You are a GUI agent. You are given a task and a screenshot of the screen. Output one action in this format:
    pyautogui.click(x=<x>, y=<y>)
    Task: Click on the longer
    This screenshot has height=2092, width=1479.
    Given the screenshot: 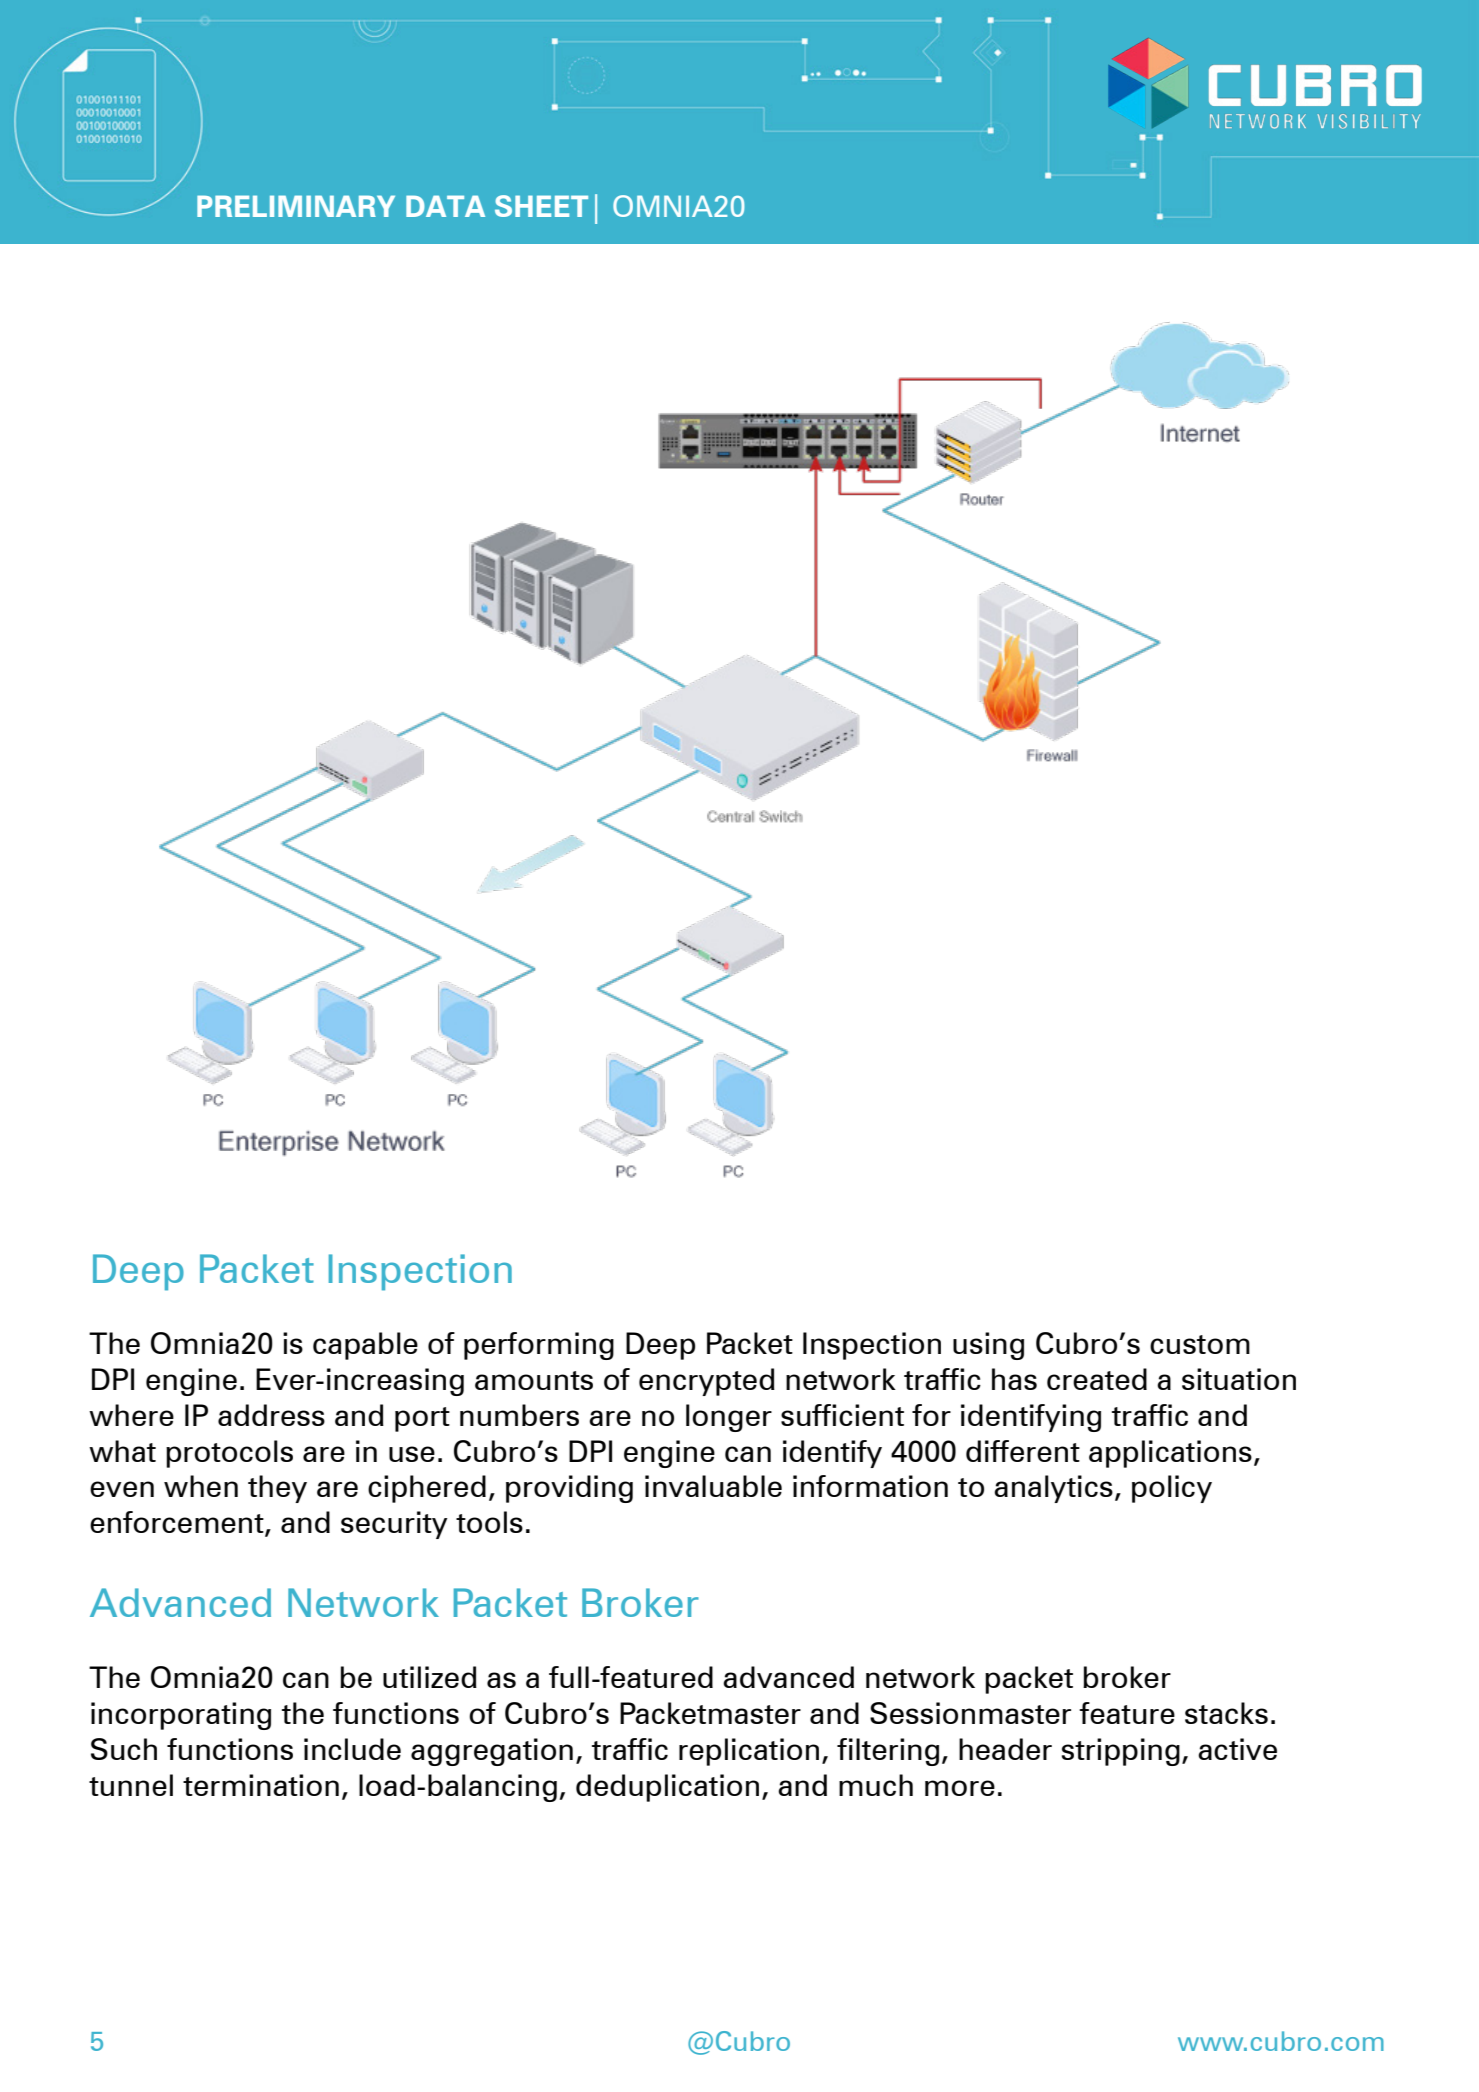 What is the action you would take?
    pyautogui.click(x=729, y=1418)
